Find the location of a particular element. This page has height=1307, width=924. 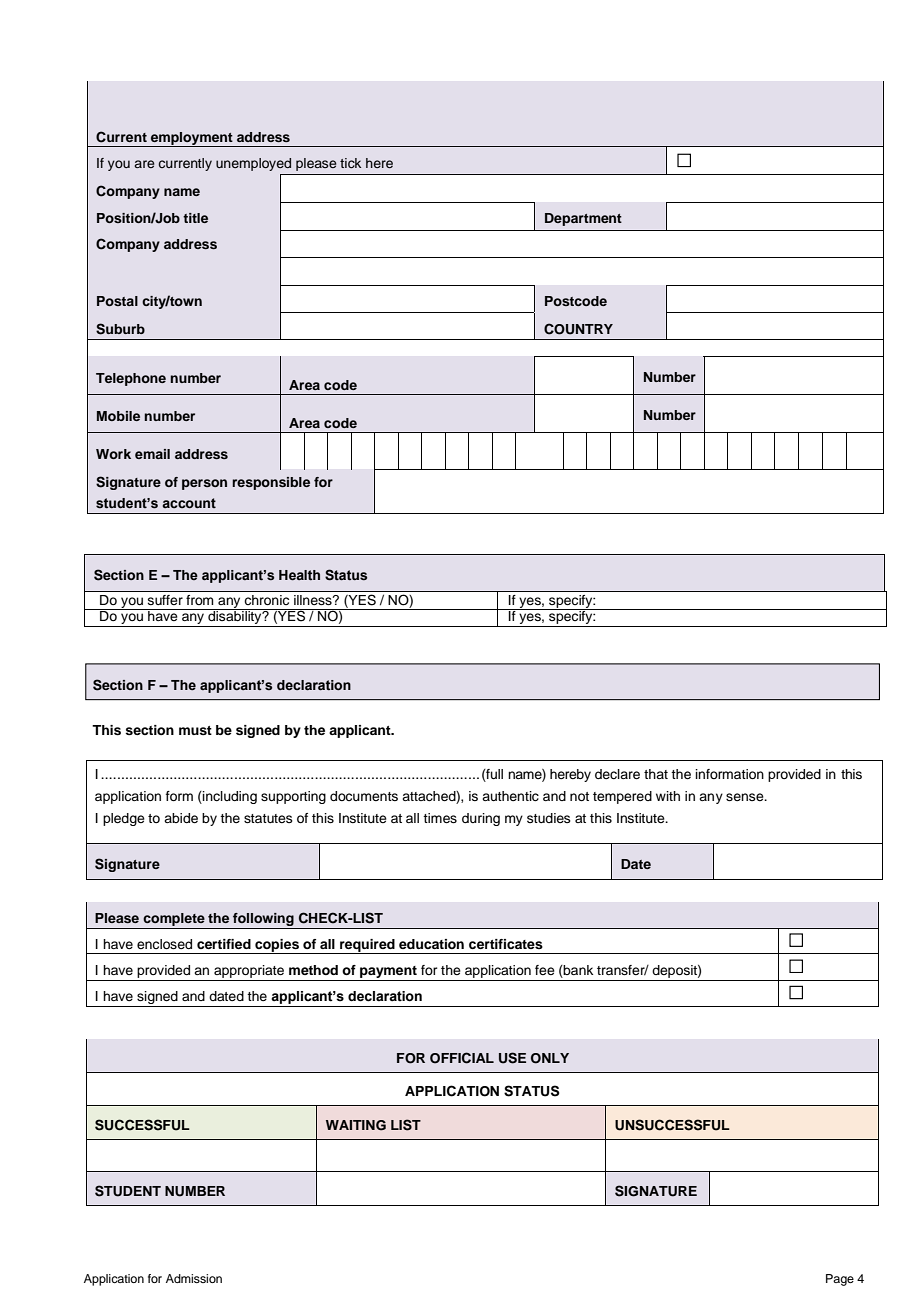

Department is located at coordinates (583, 219).
